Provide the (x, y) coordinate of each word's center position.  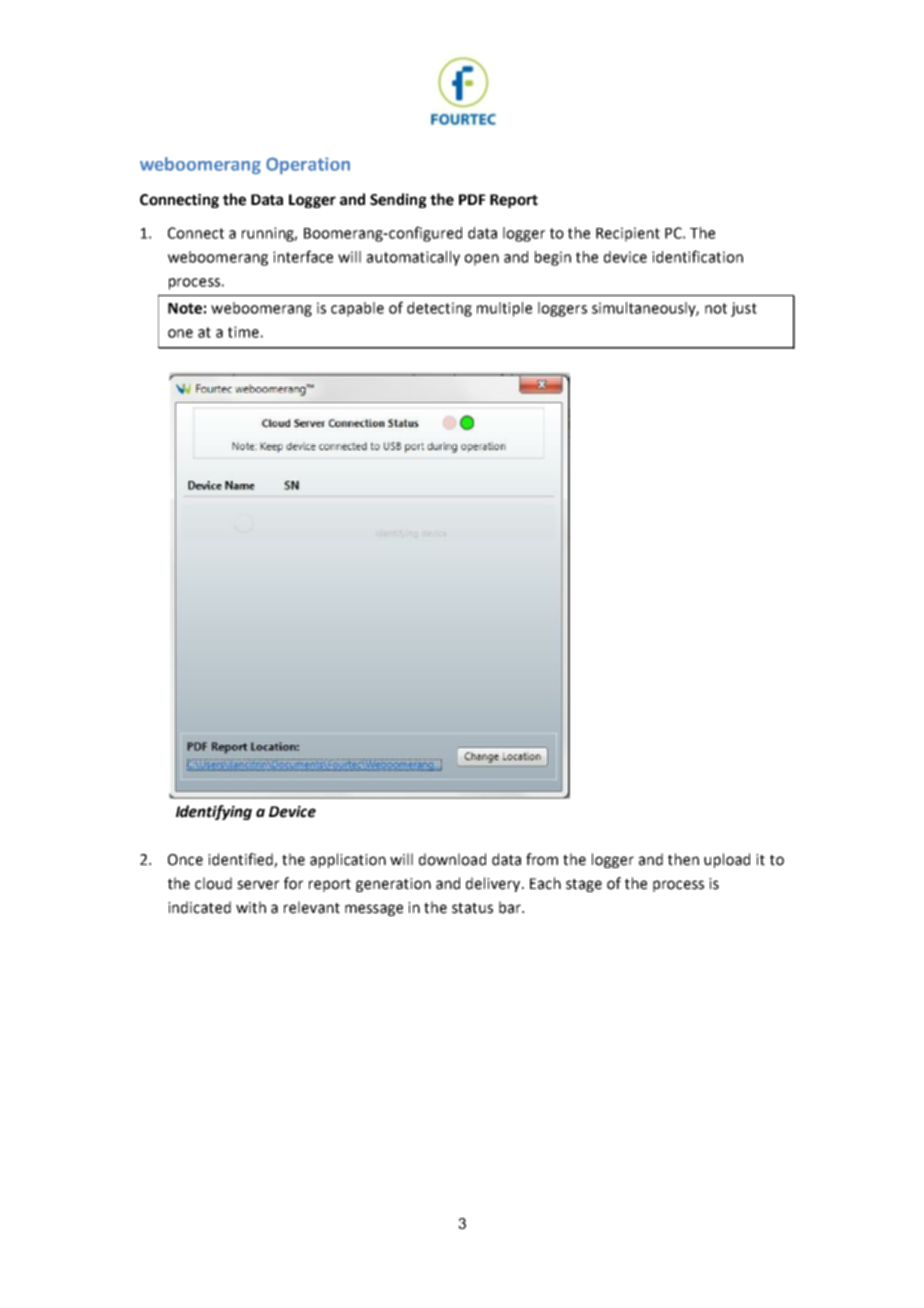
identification (697, 256)
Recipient (628, 234)
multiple (504, 309)
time (243, 332)
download (452, 859)
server (258, 885)
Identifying (214, 812)
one (180, 333)
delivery (494, 884)
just (744, 309)
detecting (439, 309)
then (683, 859)
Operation (308, 166)
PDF (472, 199)
